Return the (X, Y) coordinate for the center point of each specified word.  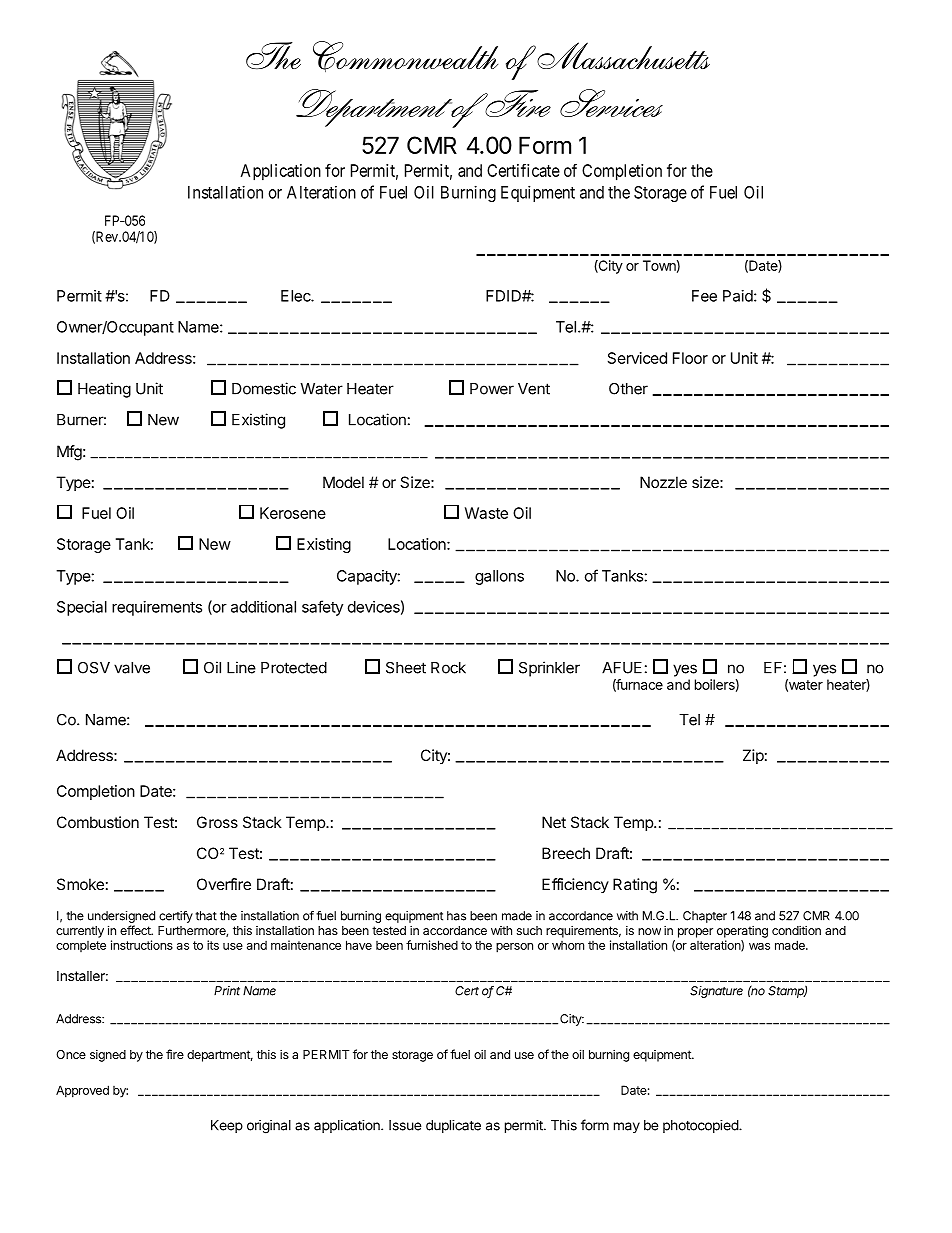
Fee (704, 296)
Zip (753, 756)
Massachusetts (623, 55)
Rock (448, 668)
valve (132, 668)
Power (492, 389)
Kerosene (293, 513)
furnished (432, 945)
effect (136, 930)
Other (628, 389)
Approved (82, 1091)
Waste (486, 513)
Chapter (705, 917)
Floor (690, 358)
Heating (104, 390)
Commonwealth (405, 56)
